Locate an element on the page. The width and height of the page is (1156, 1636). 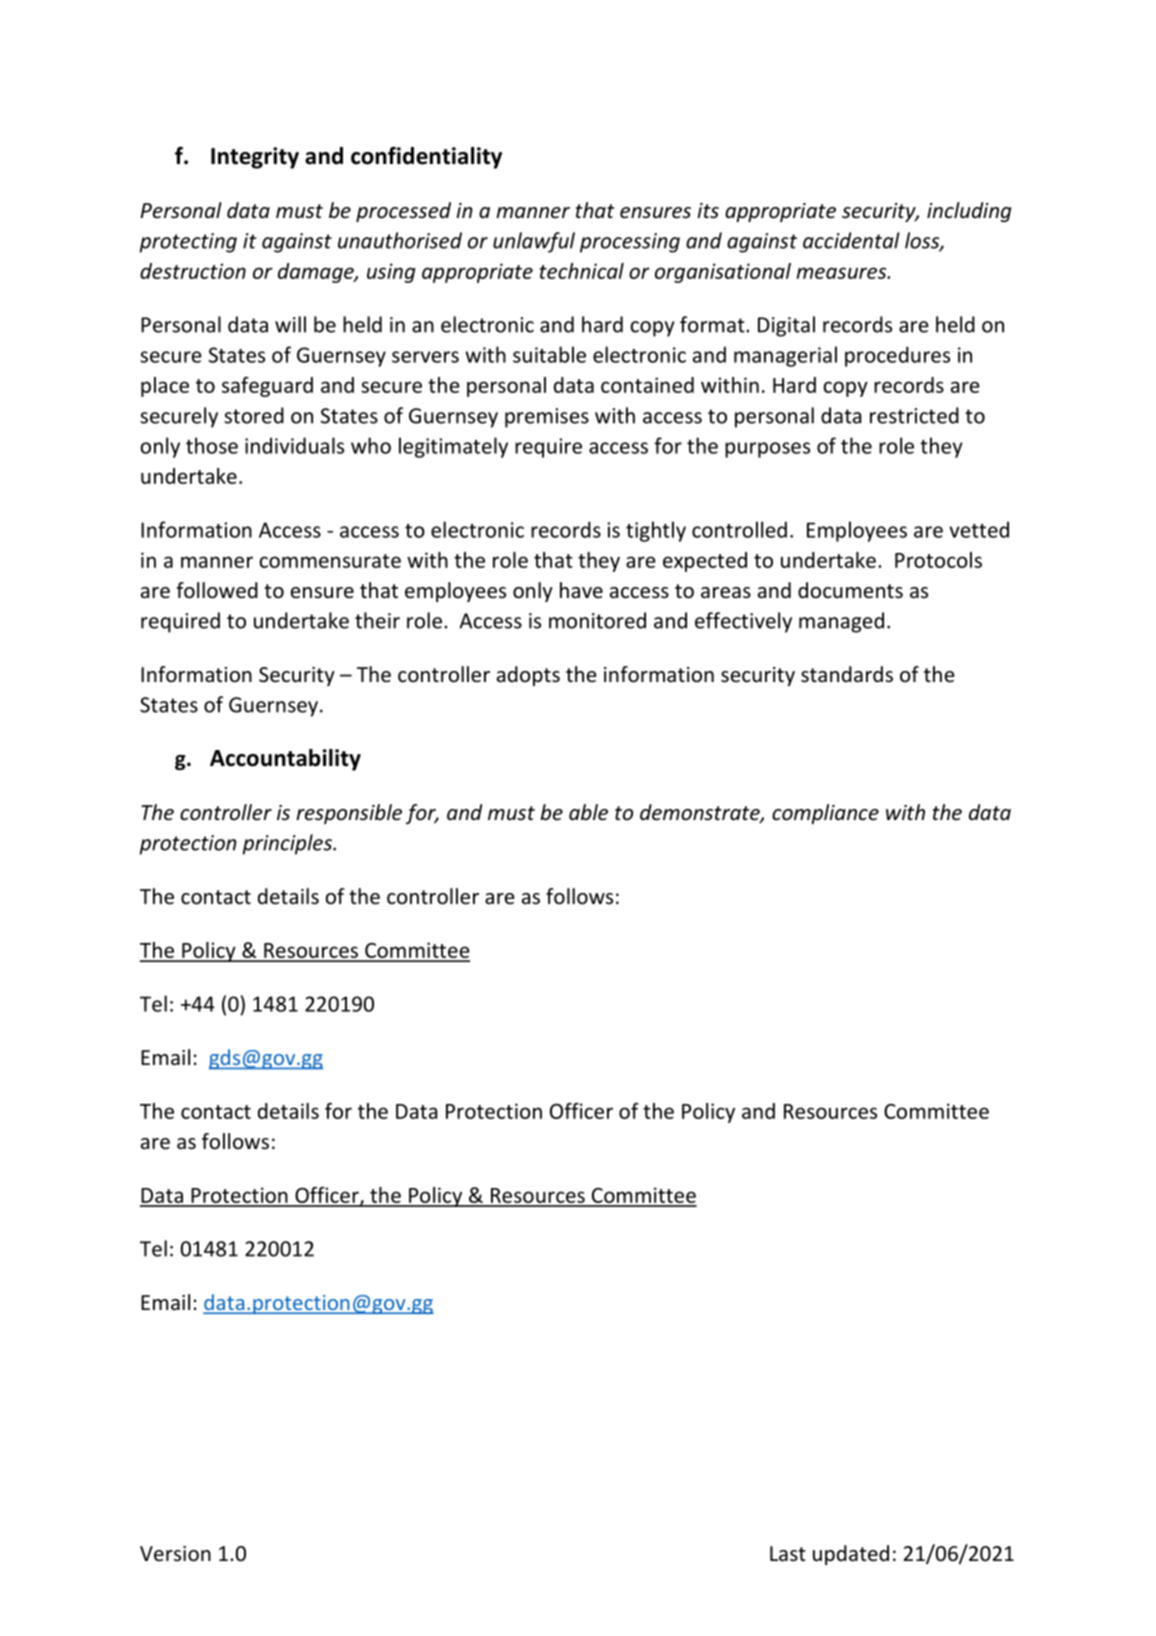
compliance is located at coordinates (825, 814).
